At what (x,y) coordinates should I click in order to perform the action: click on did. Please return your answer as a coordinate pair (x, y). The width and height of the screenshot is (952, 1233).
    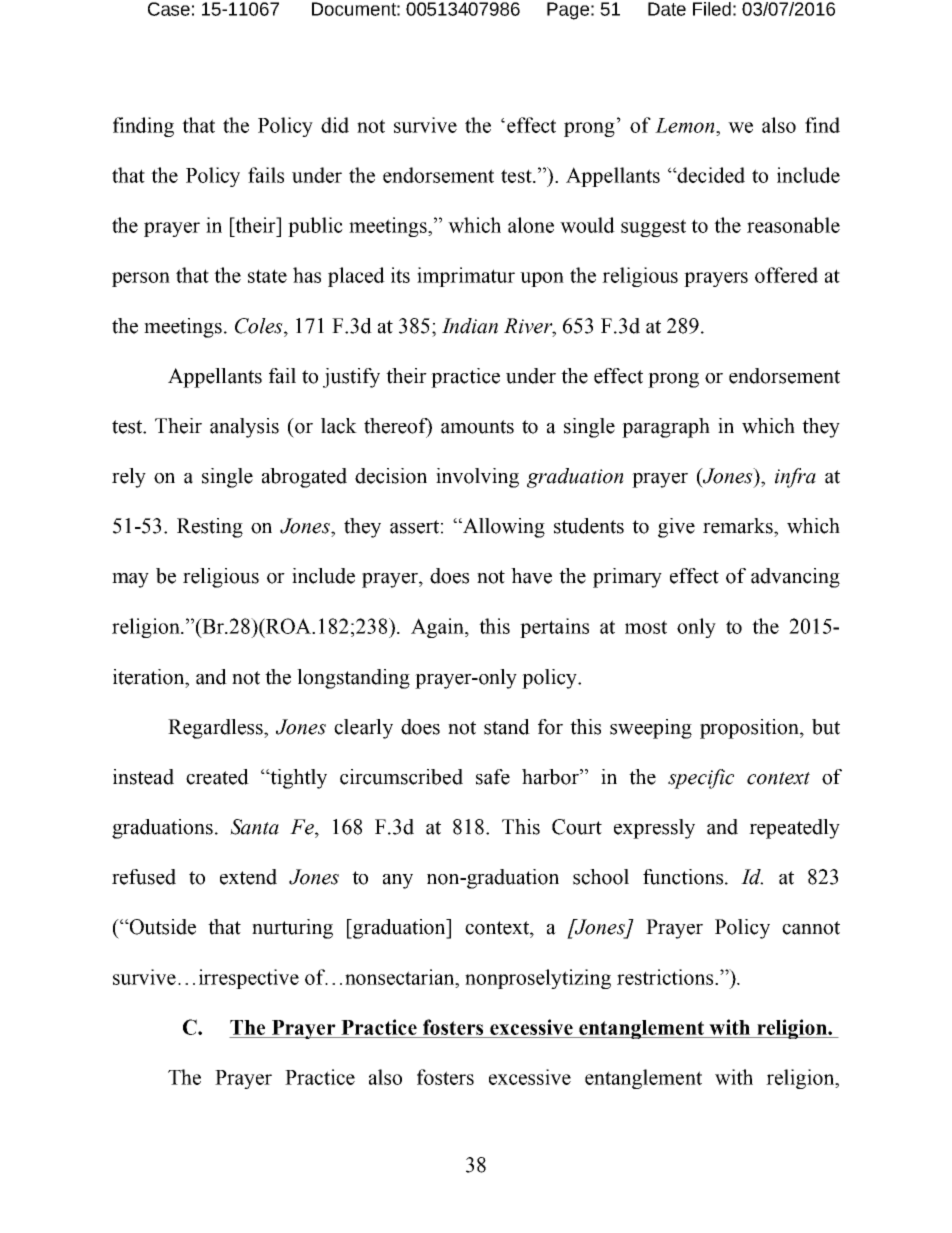
    Looking at the image, I should click on (335, 125).
